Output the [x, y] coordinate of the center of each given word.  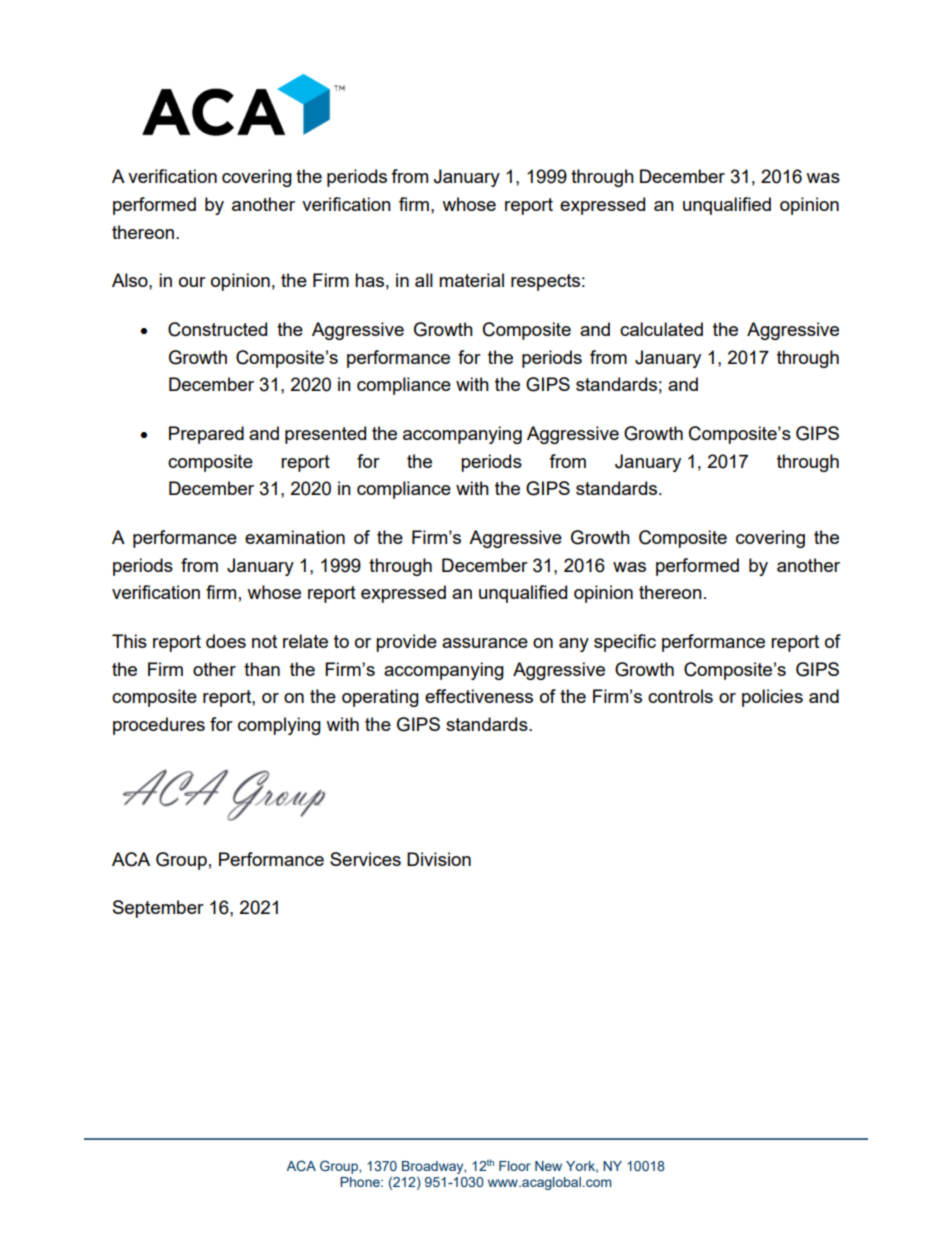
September [158, 909]
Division [439, 859]
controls [680, 696]
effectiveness [479, 696]
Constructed [217, 329]
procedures [159, 726]
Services [365, 859]
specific [625, 643]
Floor [515, 1166]
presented [325, 435]
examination [295, 537]
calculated [661, 329]
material [471, 280]
